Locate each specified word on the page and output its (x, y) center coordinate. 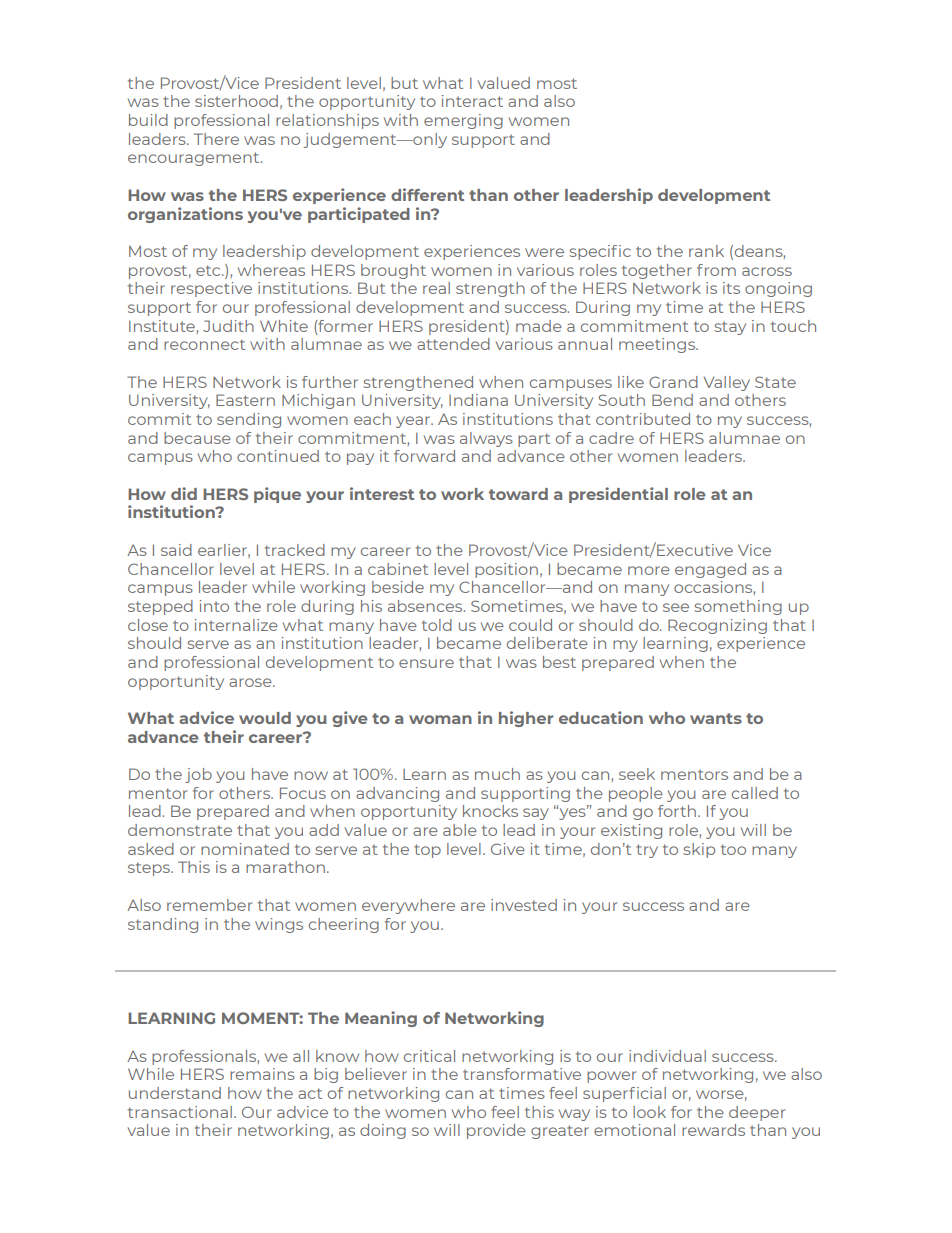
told (437, 625)
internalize (236, 625)
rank (706, 251)
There (216, 139)
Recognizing (717, 626)
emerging (463, 121)
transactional (180, 1112)
